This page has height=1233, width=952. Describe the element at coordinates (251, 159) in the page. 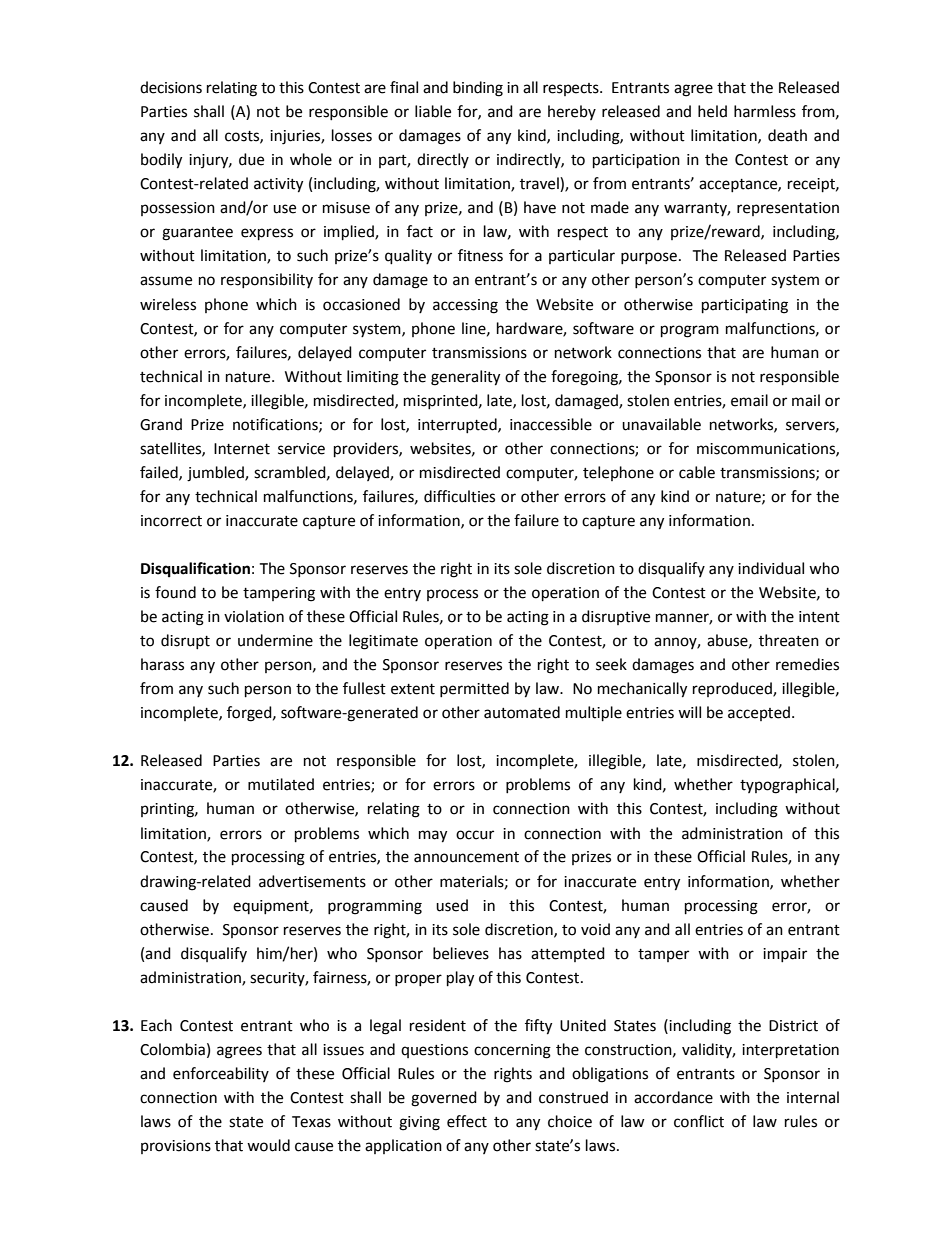

I see `due` at that location.
